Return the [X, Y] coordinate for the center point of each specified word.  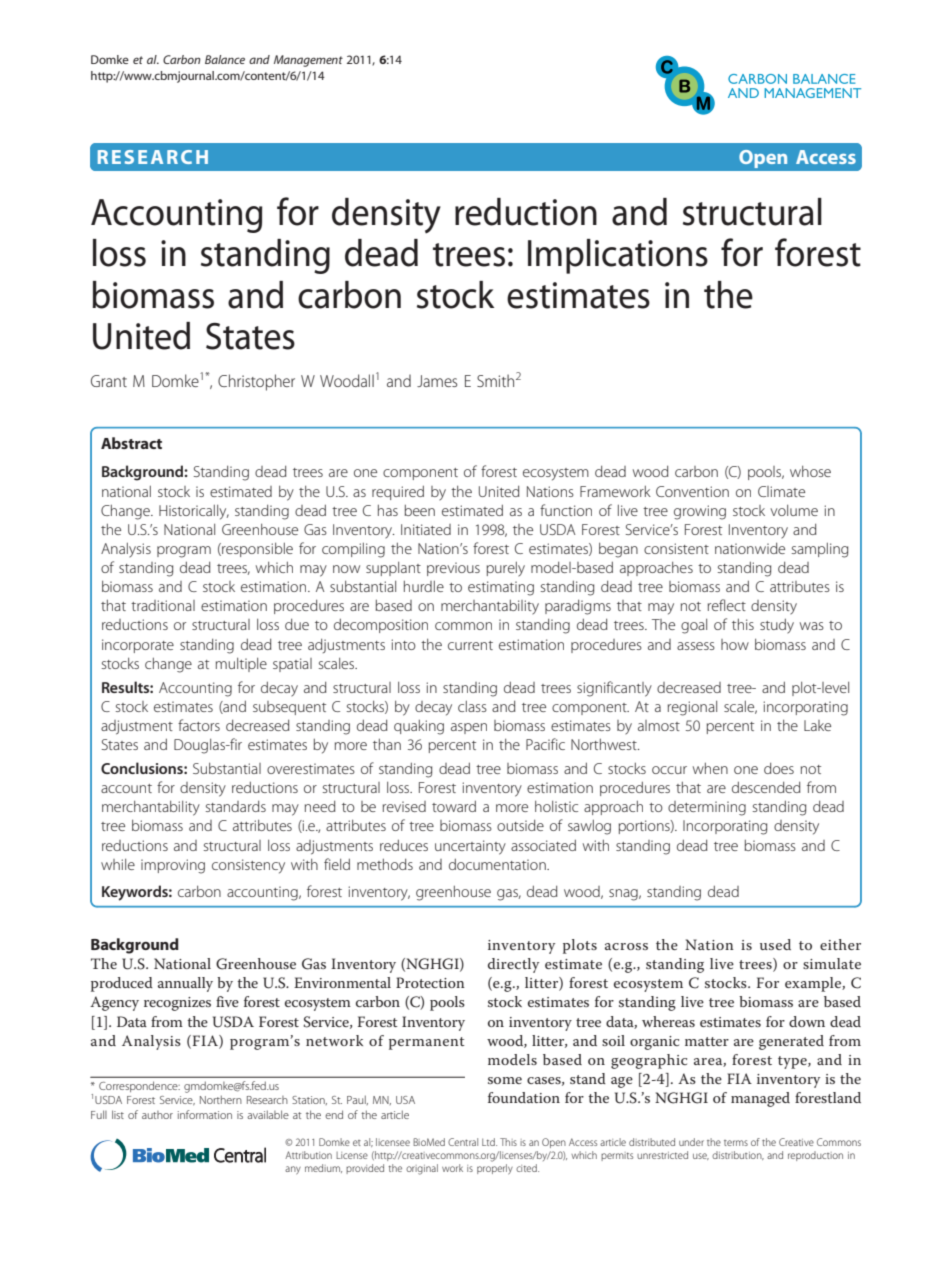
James [437, 381]
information [205, 1114]
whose [810, 471]
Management [308, 61]
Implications [618, 256]
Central [463, 1142]
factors [199, 725]
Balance [225, 59]
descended [766, 787]
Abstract [131, 443]
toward [454, 806]
